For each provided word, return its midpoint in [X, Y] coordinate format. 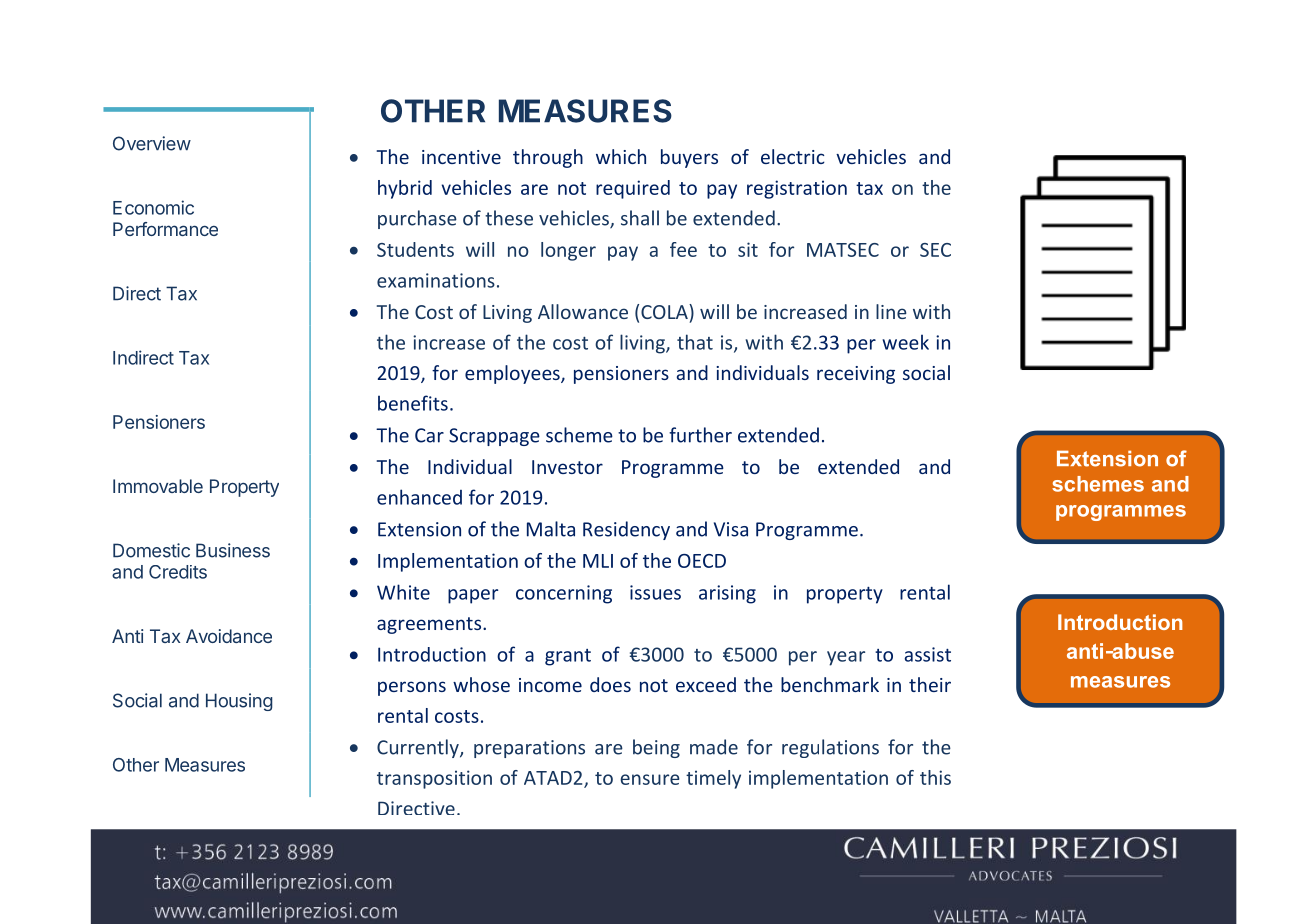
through [548, 158]
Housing [239, 702]
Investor [567, 467]
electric [793, 156]
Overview [152, 143]
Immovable [158, 486]
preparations [529, 749]
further [700, 435]
